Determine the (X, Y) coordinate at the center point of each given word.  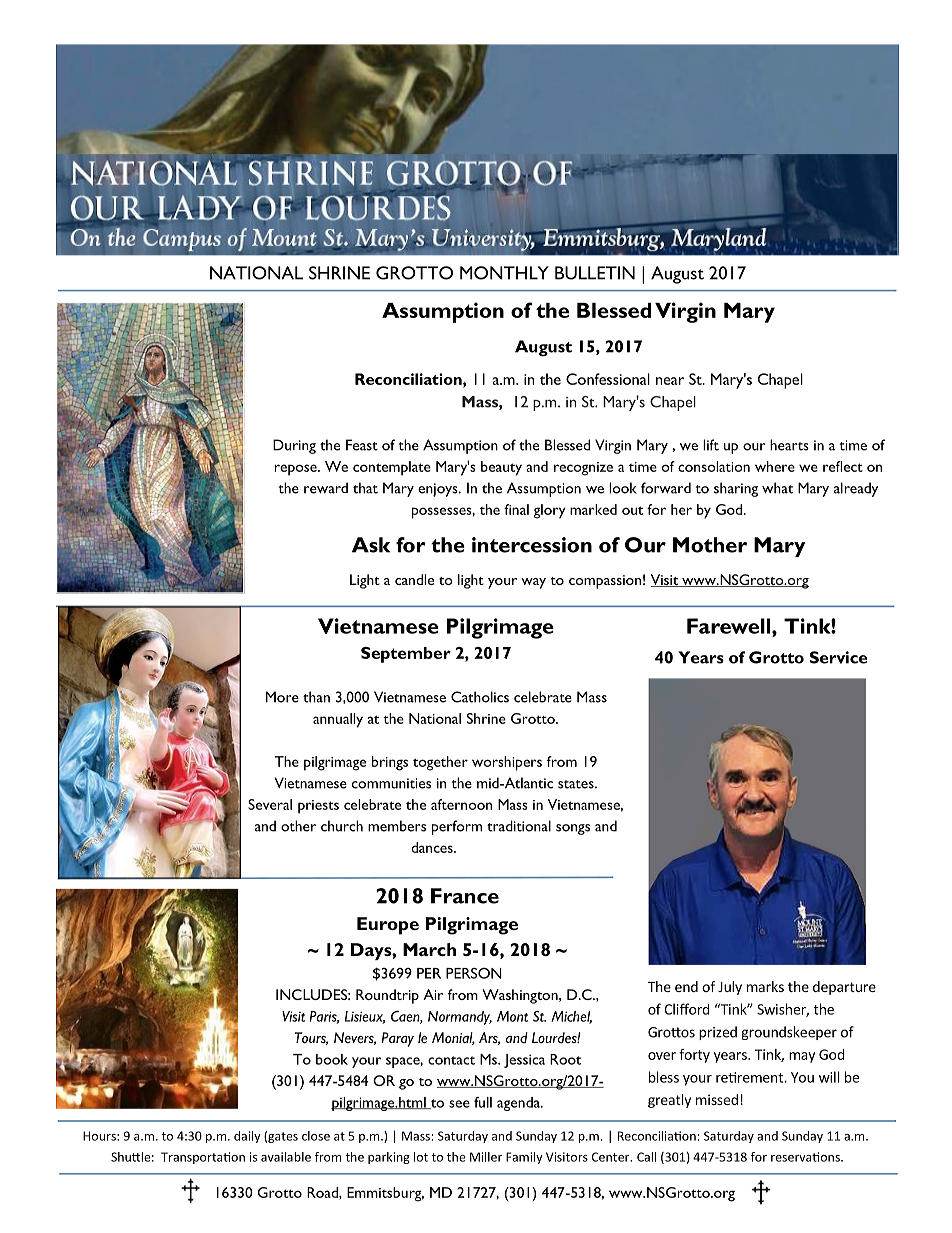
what (777, 488)
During (294, 446)
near (670, 381)
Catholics (480, 697)
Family (524, 1158)
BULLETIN (595, 273)
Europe (388, 926)
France (465, 896)
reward (326, 488)
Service (838, 657)
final (516, 509)
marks (765, 986)
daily (247, 1137)
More (282, 697)
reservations (806, 1157)
